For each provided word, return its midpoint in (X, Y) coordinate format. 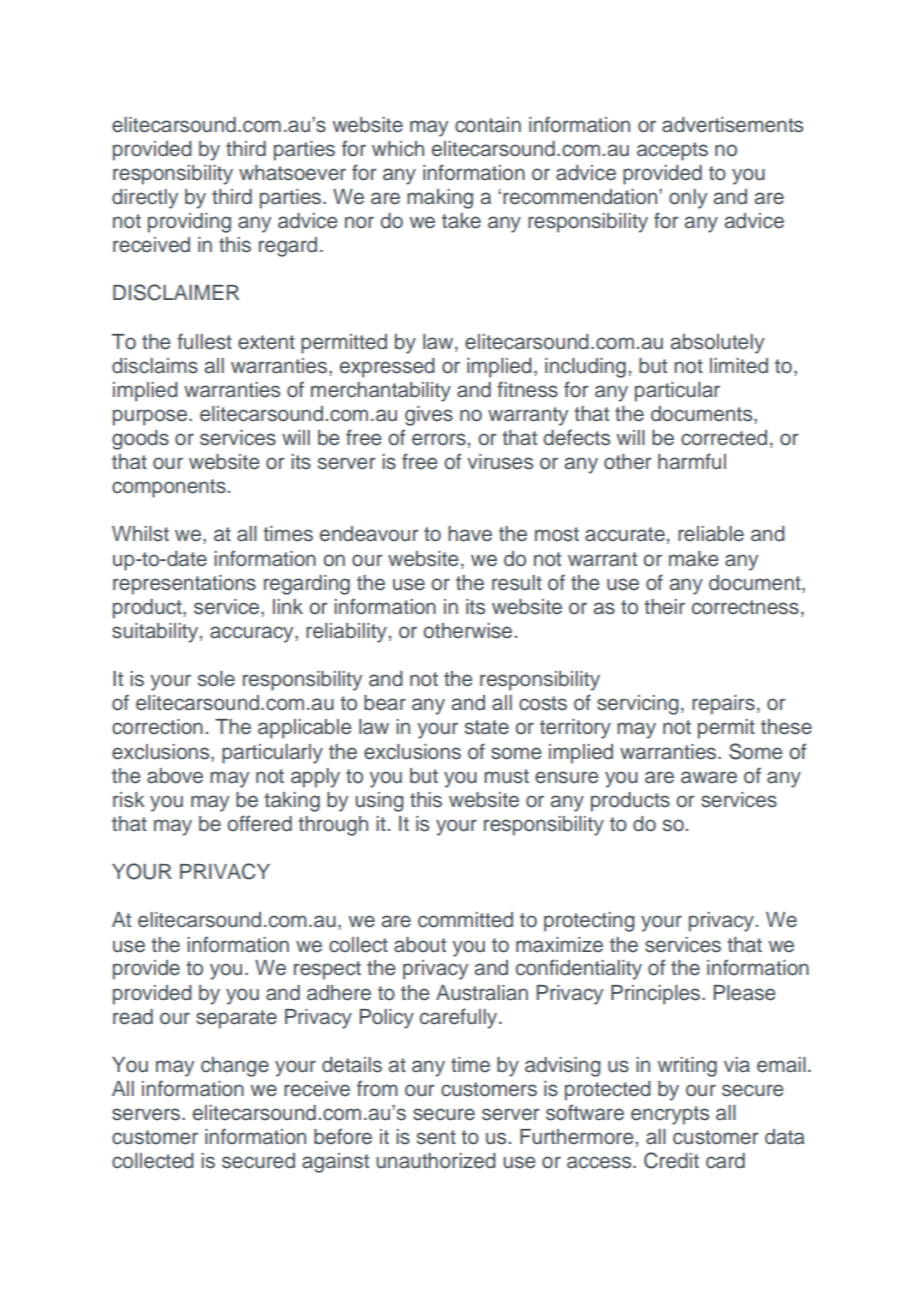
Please (745, 993)
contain (488, 125)
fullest (204, 341)
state (487, 727)
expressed (387, 368)
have (470, 534)
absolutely (717, 344)
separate (236, 1019)
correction (157, 727)
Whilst (140, 534)
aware (709, 777)
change (235, 1067)
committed (465, 920)
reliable (711, 534)
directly (145, 199)
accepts (672, 151)
